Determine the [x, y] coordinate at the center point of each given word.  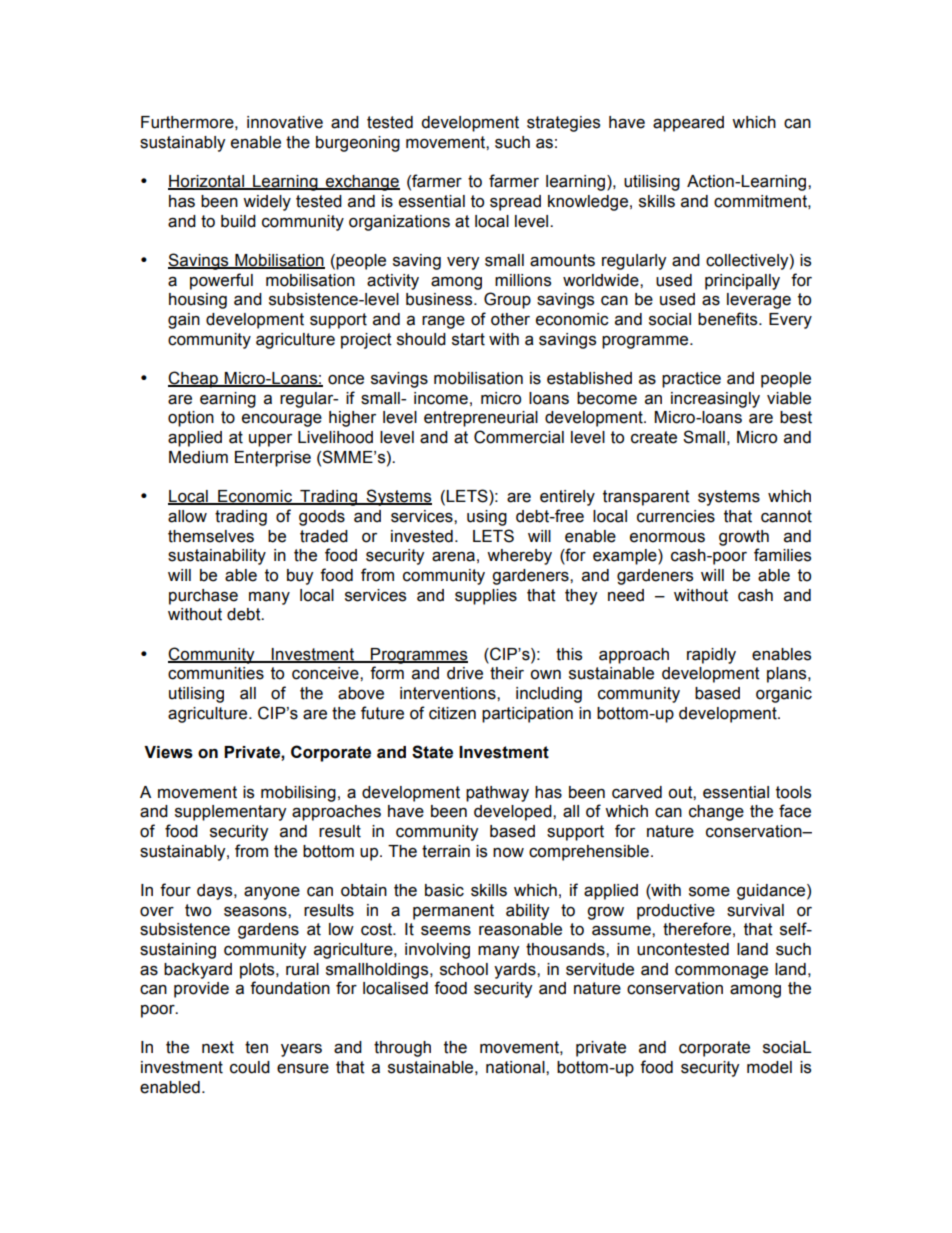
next [218, 1047]
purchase [203, 597]
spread [515, 203]
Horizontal [207, 182]
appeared [688, 124]
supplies [486, 597]
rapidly [711, 656]
